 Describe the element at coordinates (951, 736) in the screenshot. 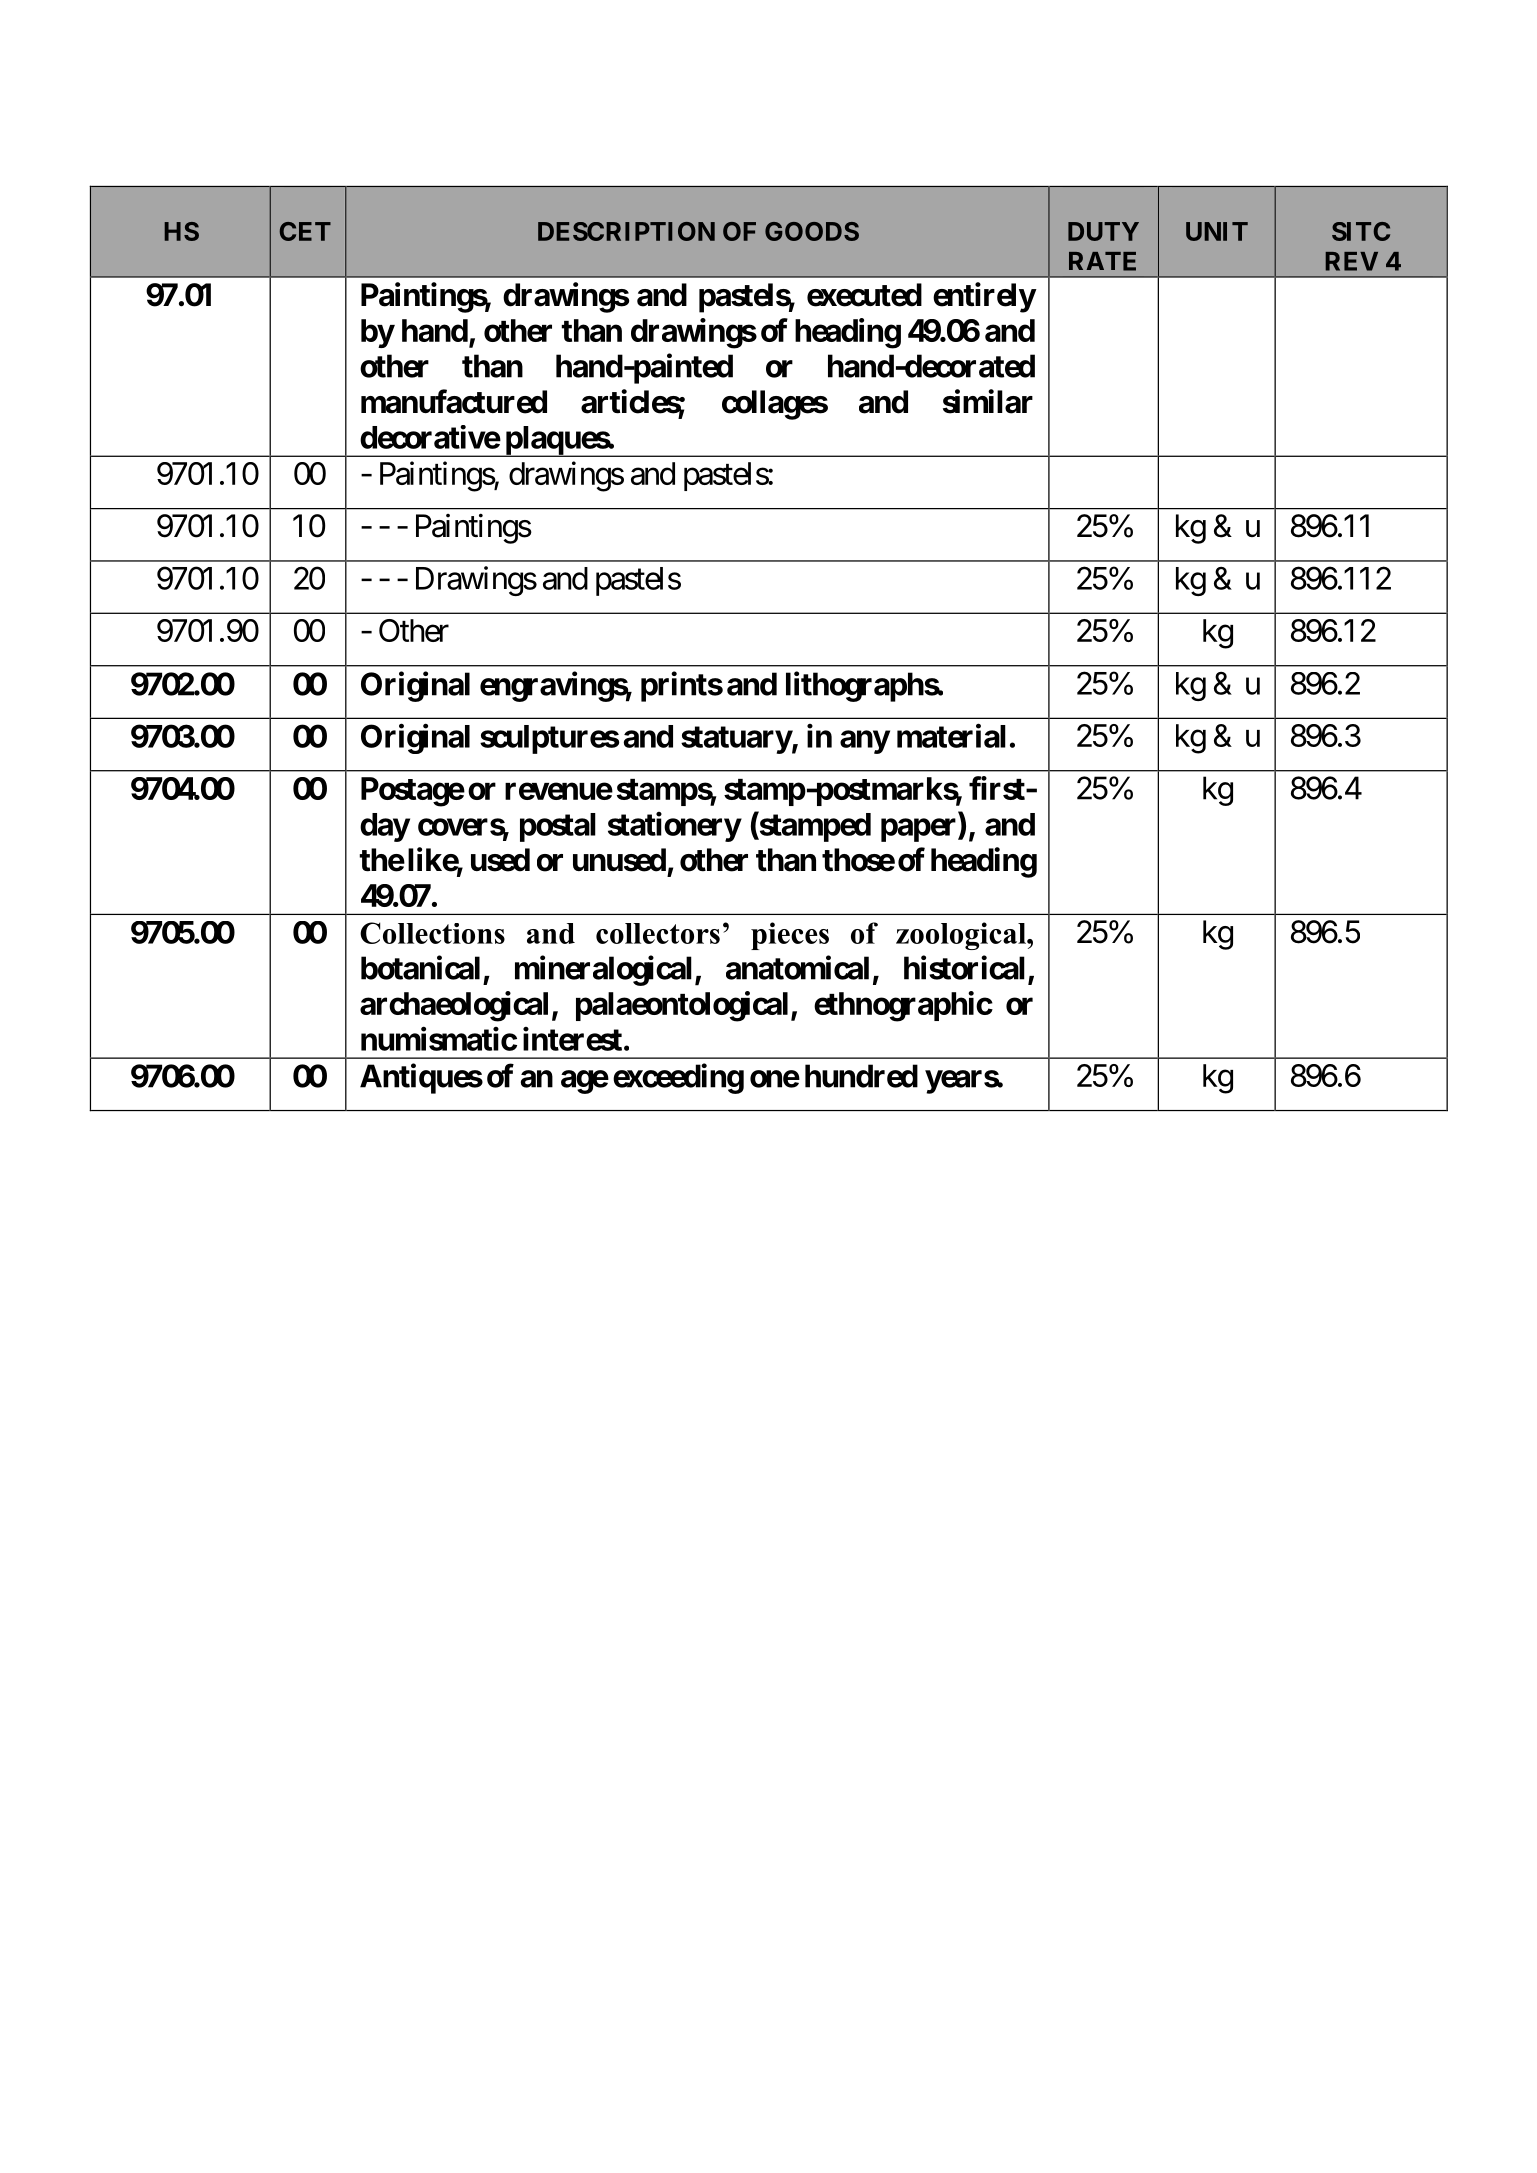

I see `material` at that location.
